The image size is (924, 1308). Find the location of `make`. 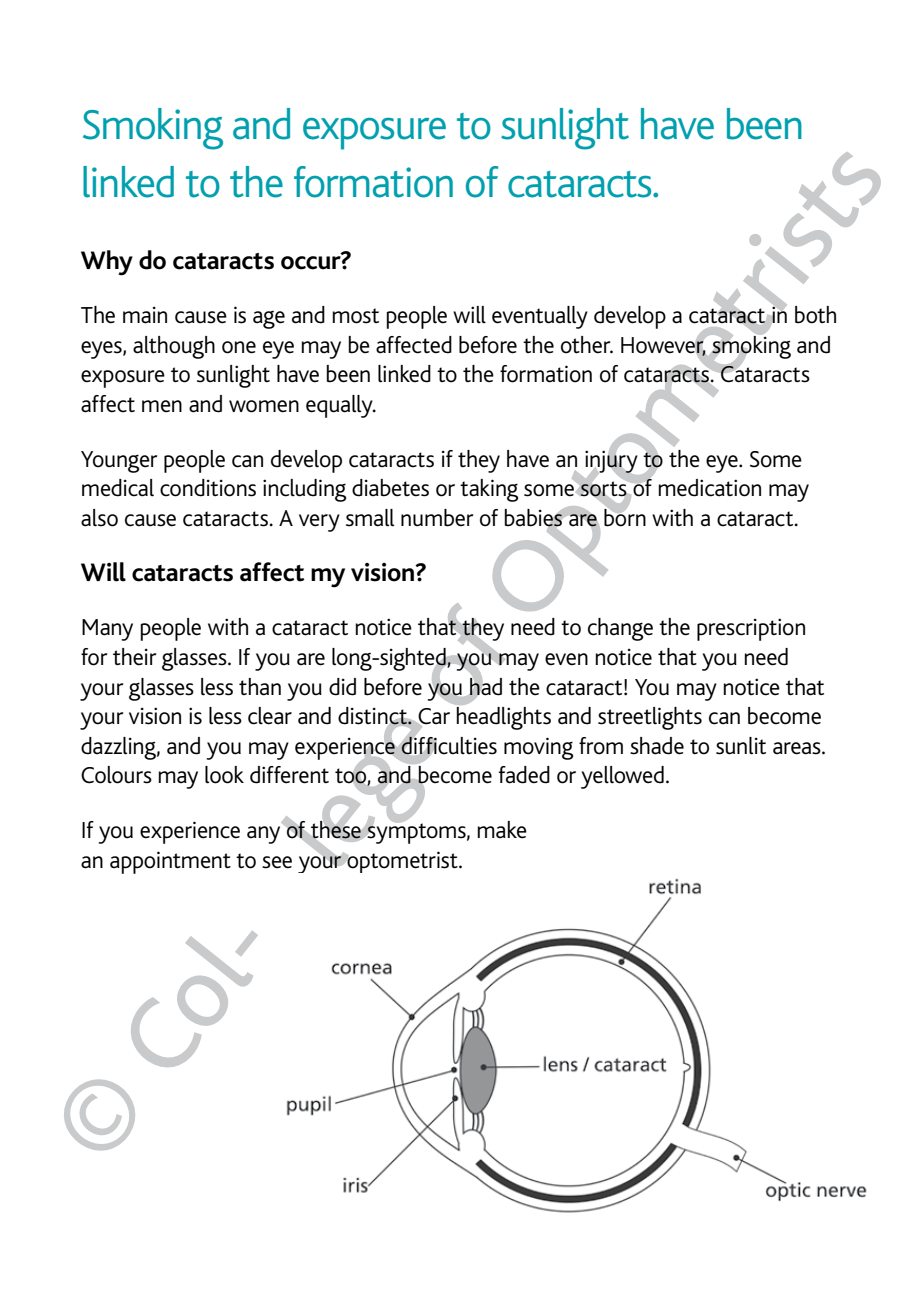

make is located at coordinates (502, 830).
